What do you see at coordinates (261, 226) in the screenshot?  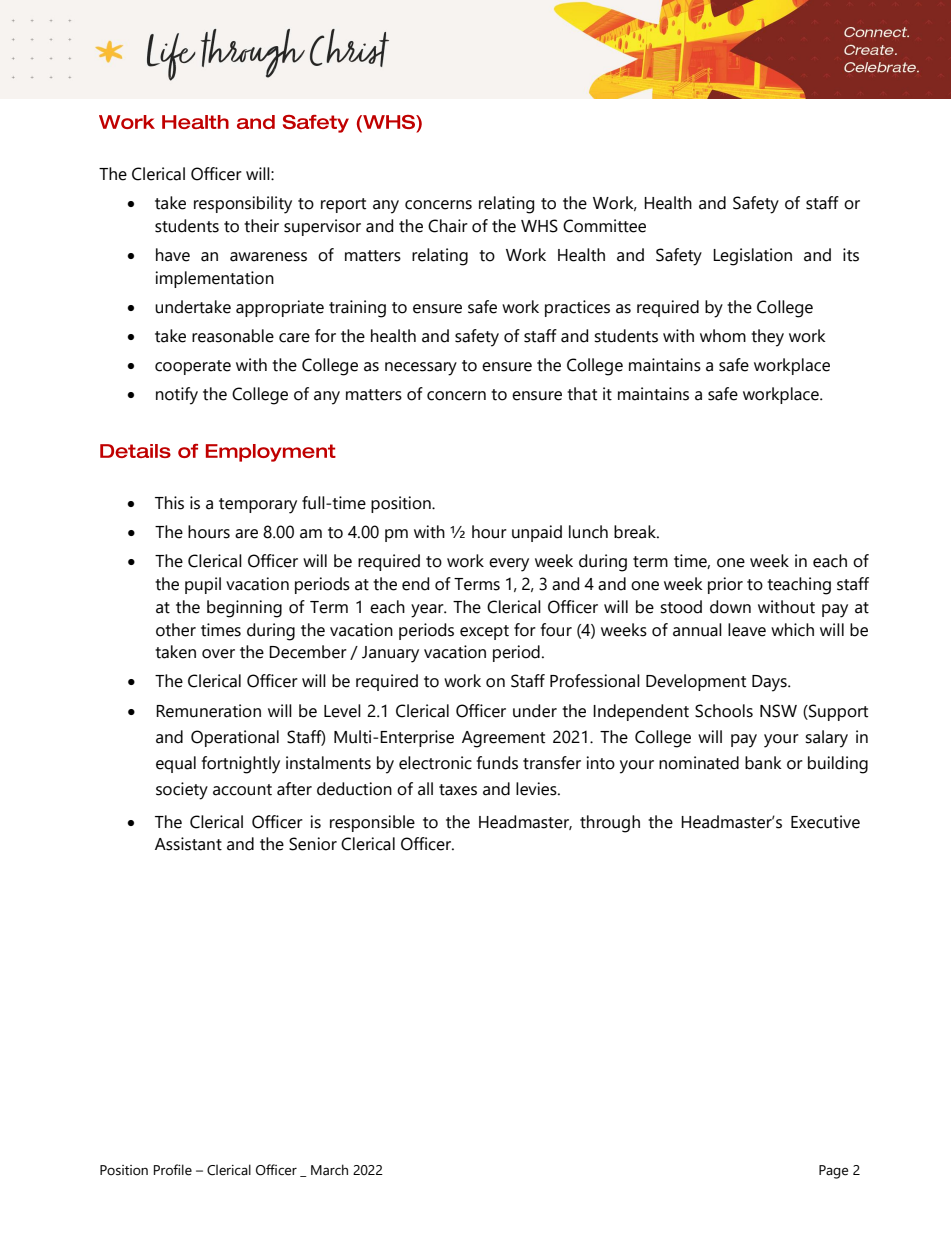 I see `their` at bounding box center [261, 226].
